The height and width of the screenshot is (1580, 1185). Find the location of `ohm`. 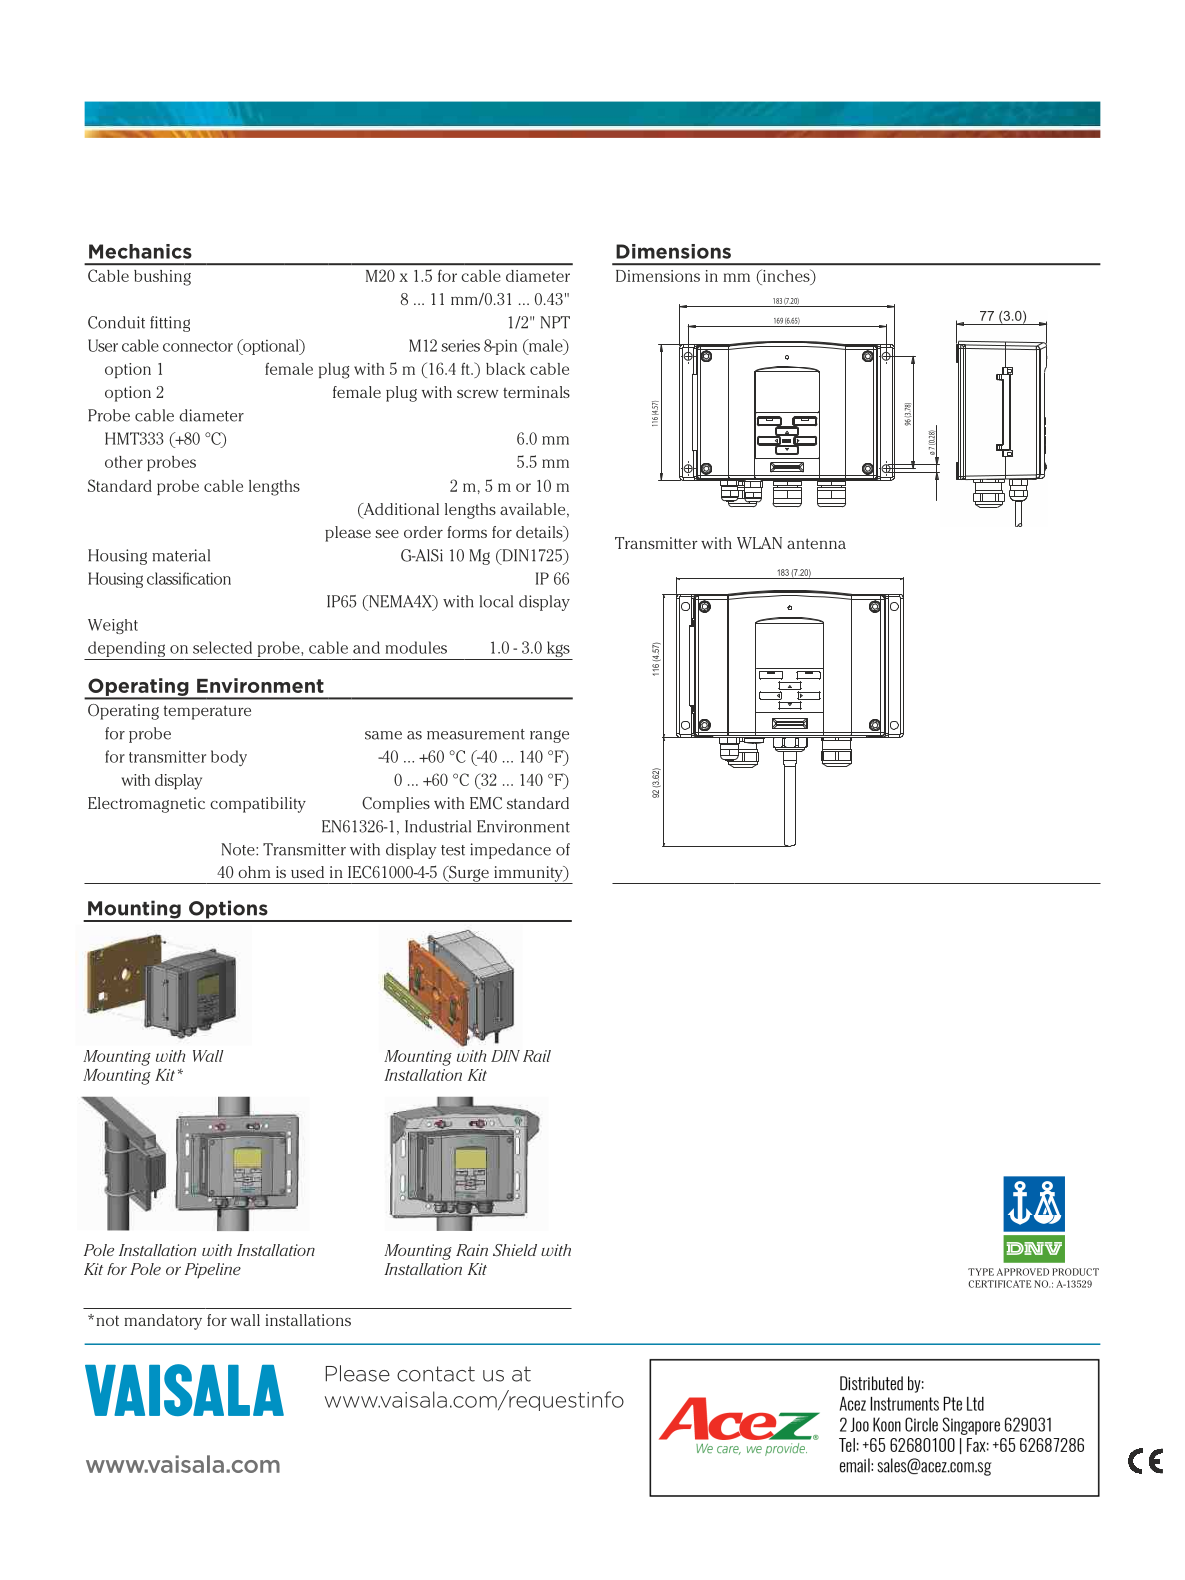

ohm is located at coordinates (254, 872).
